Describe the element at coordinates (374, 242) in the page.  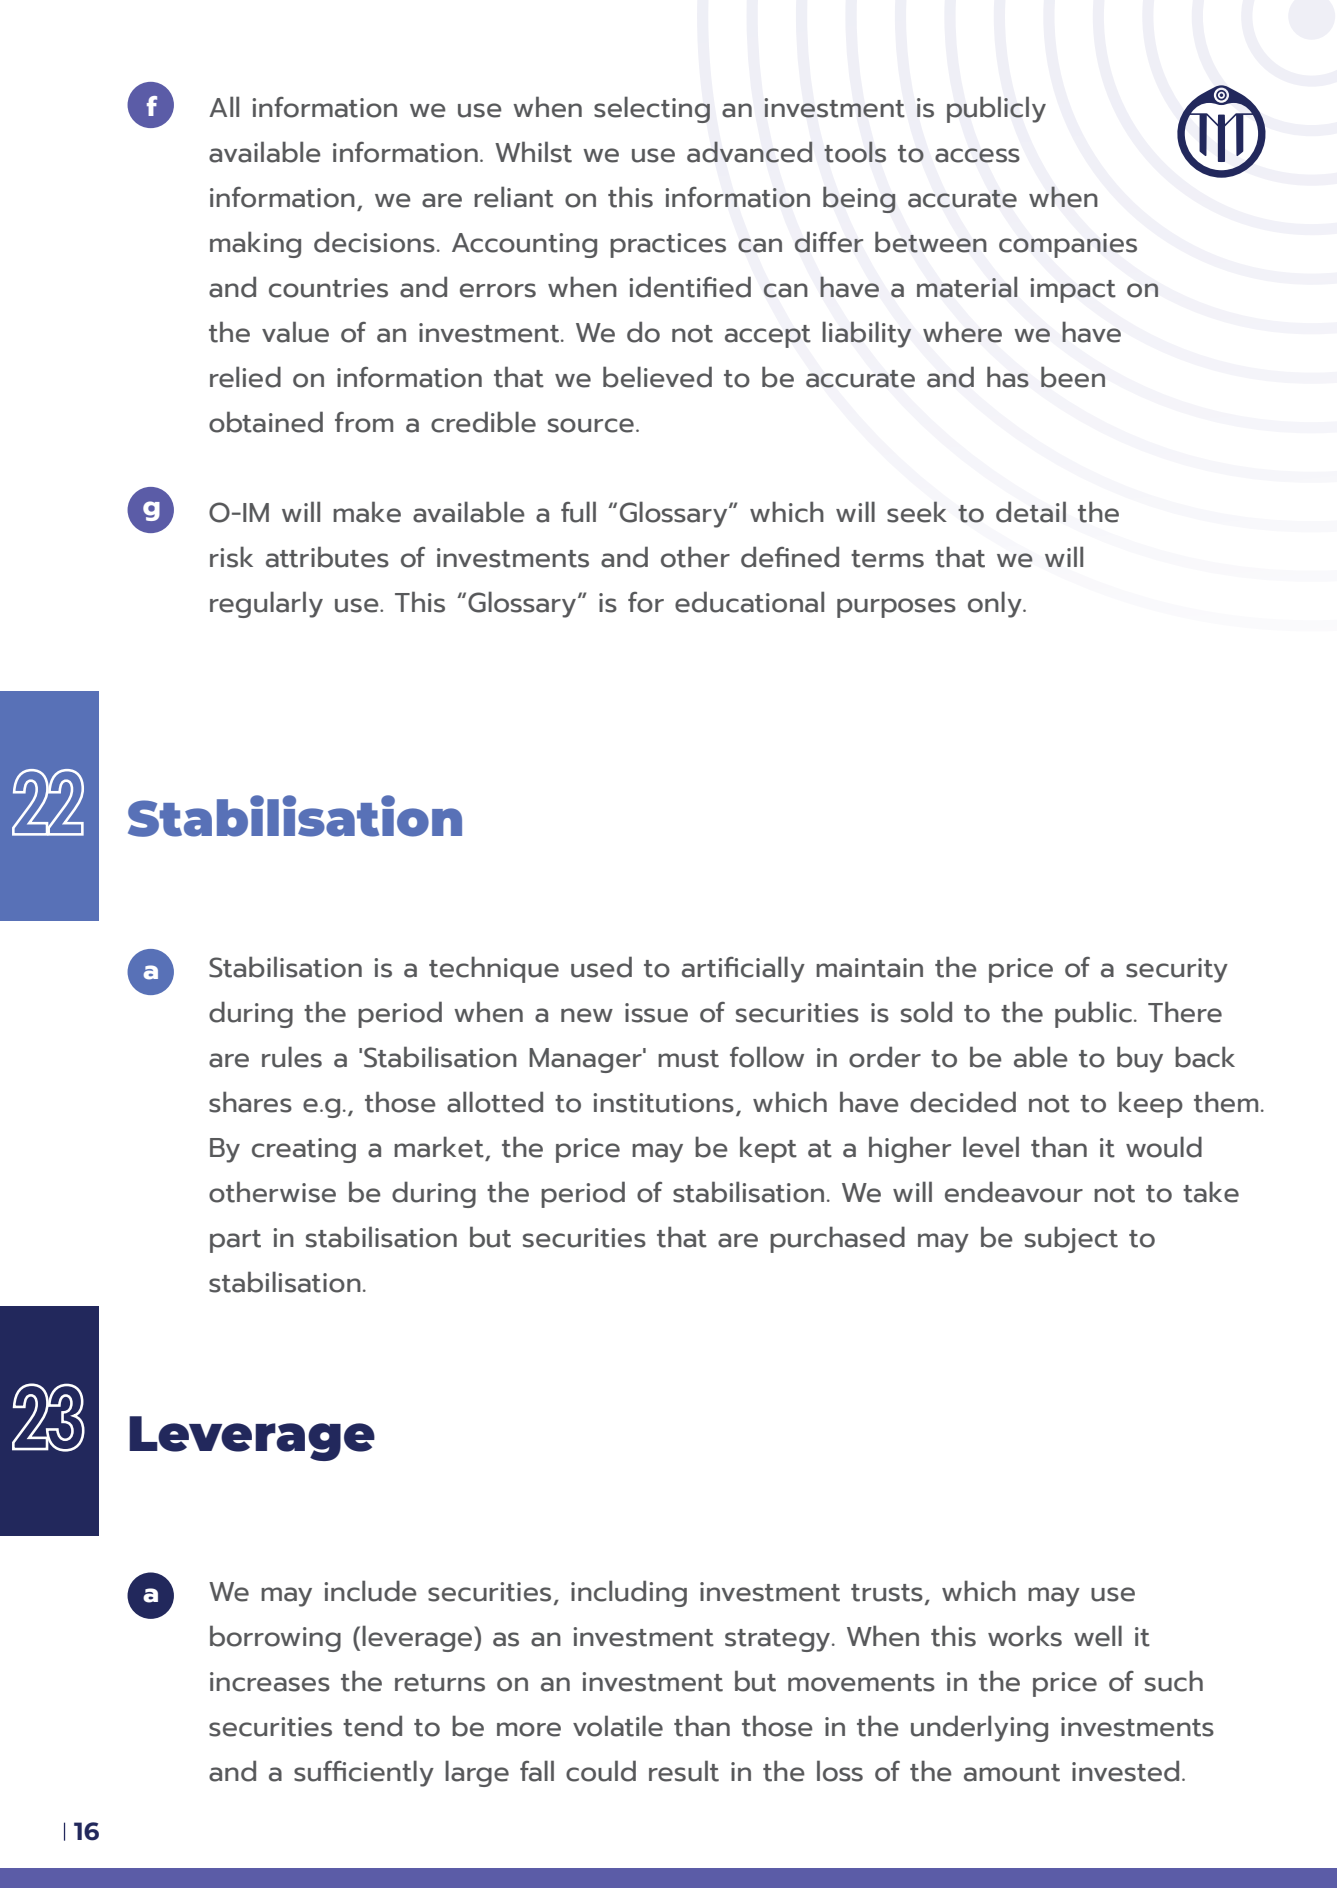
I see `decisions` at that location.
